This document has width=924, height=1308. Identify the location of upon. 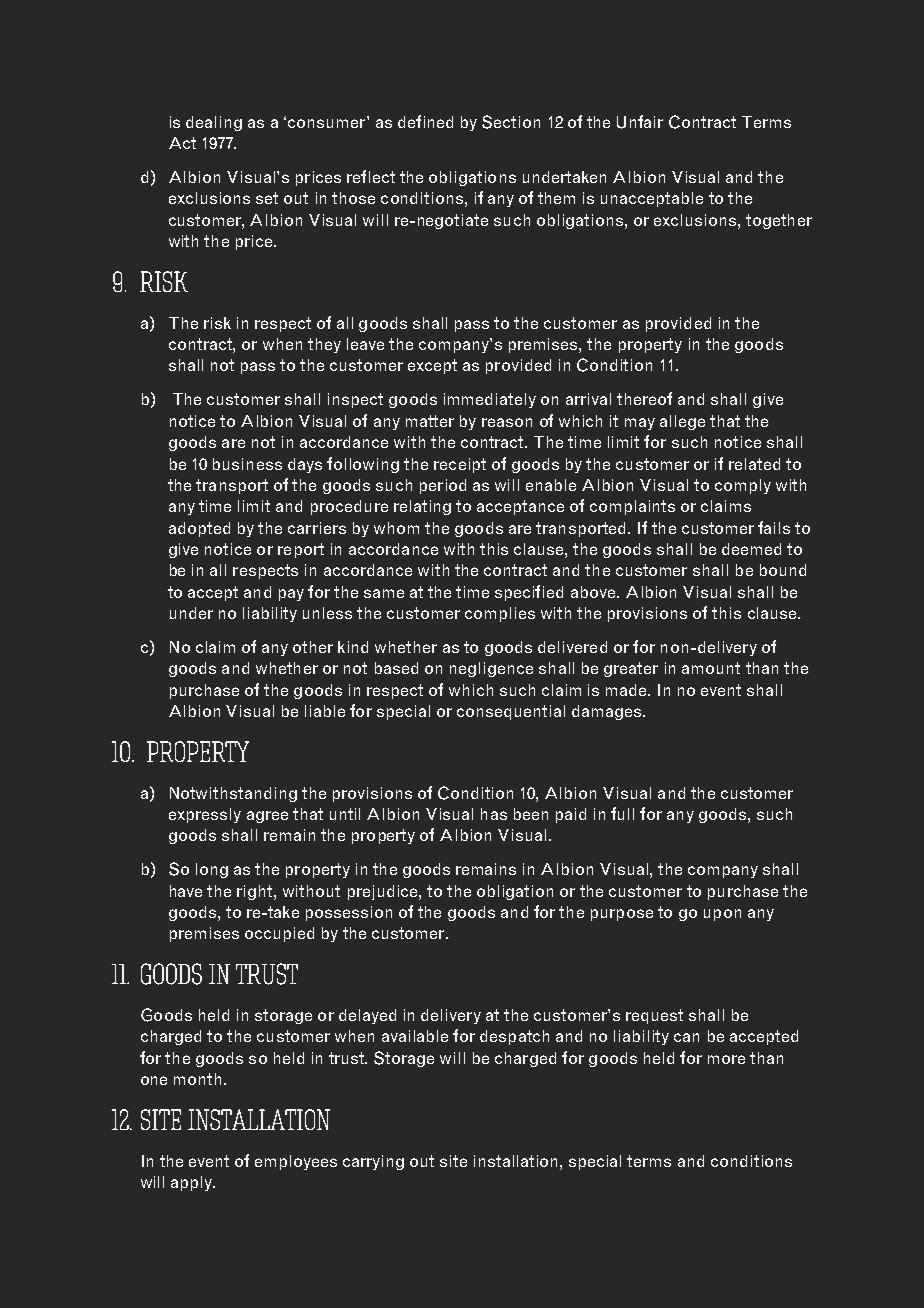
(722, 915).
